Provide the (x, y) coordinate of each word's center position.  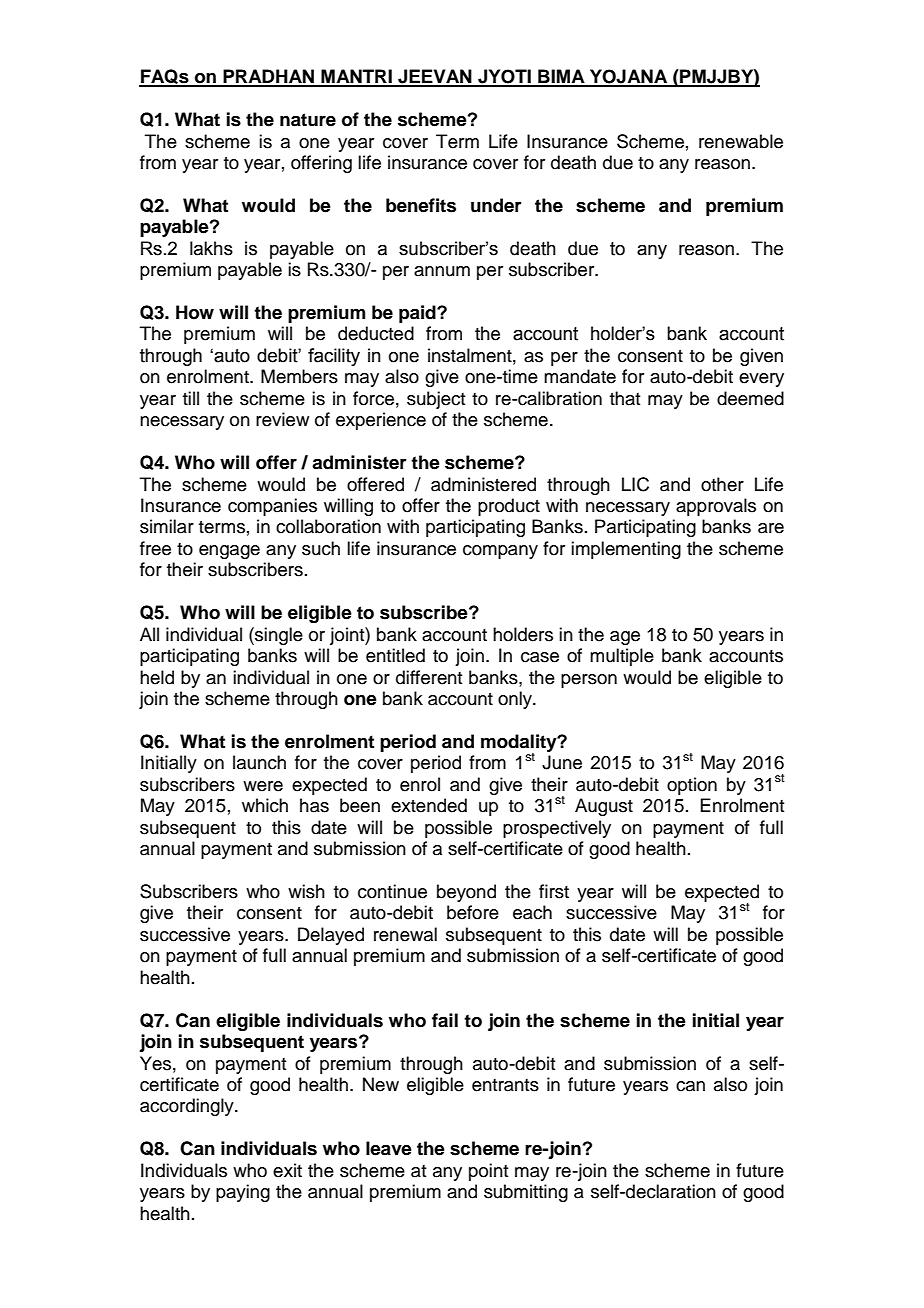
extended (429, 805)
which (265, 805)
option (692, 786)
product (509, 507)
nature (308, 120)
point (488, 1172)
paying (243, 1193)
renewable (741, 141)
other (722, 484)
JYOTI (504, 77)
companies (272, 507)
